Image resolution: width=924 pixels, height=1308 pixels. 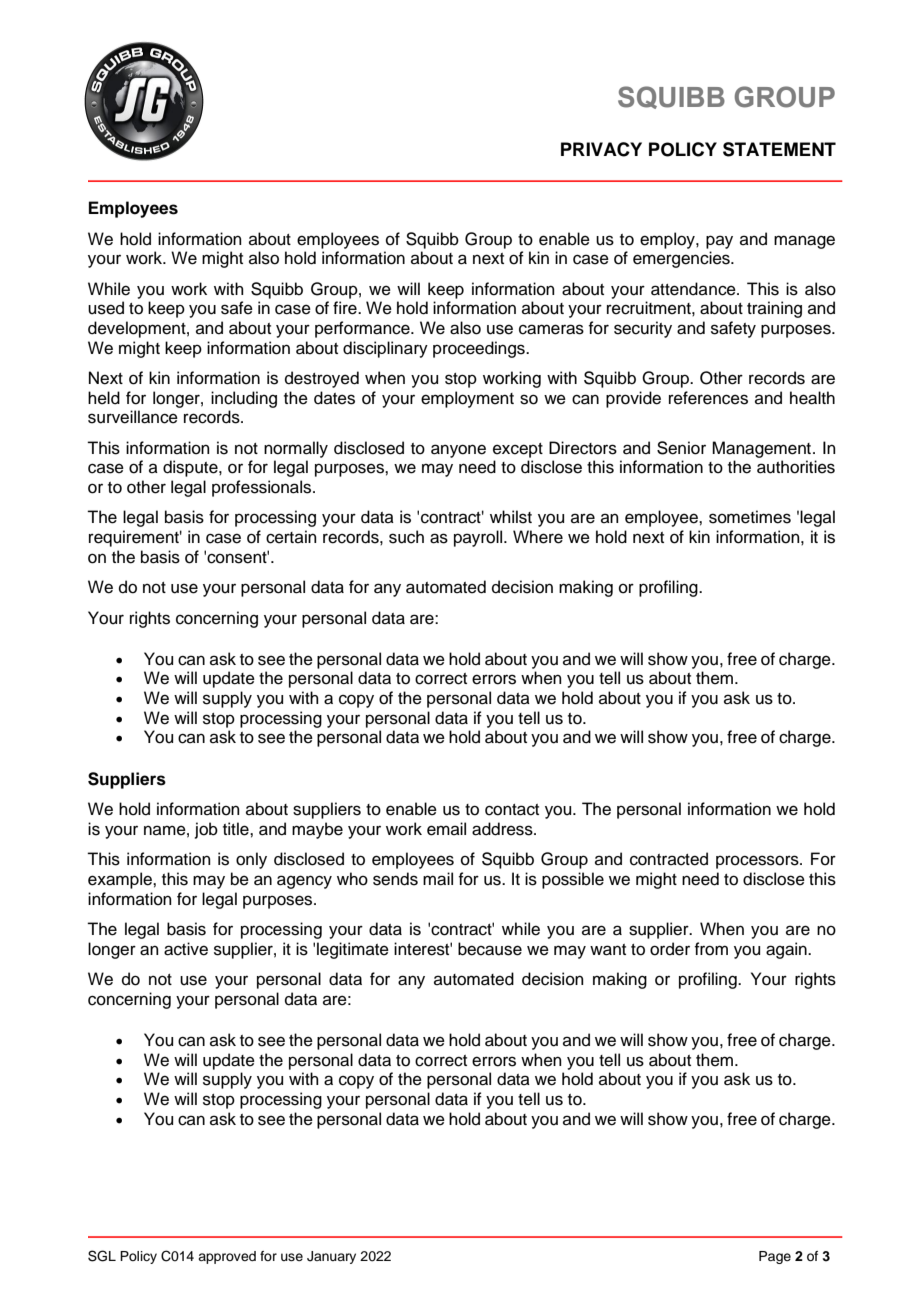 I want to click on dispute, so click(x=191, y=468).
